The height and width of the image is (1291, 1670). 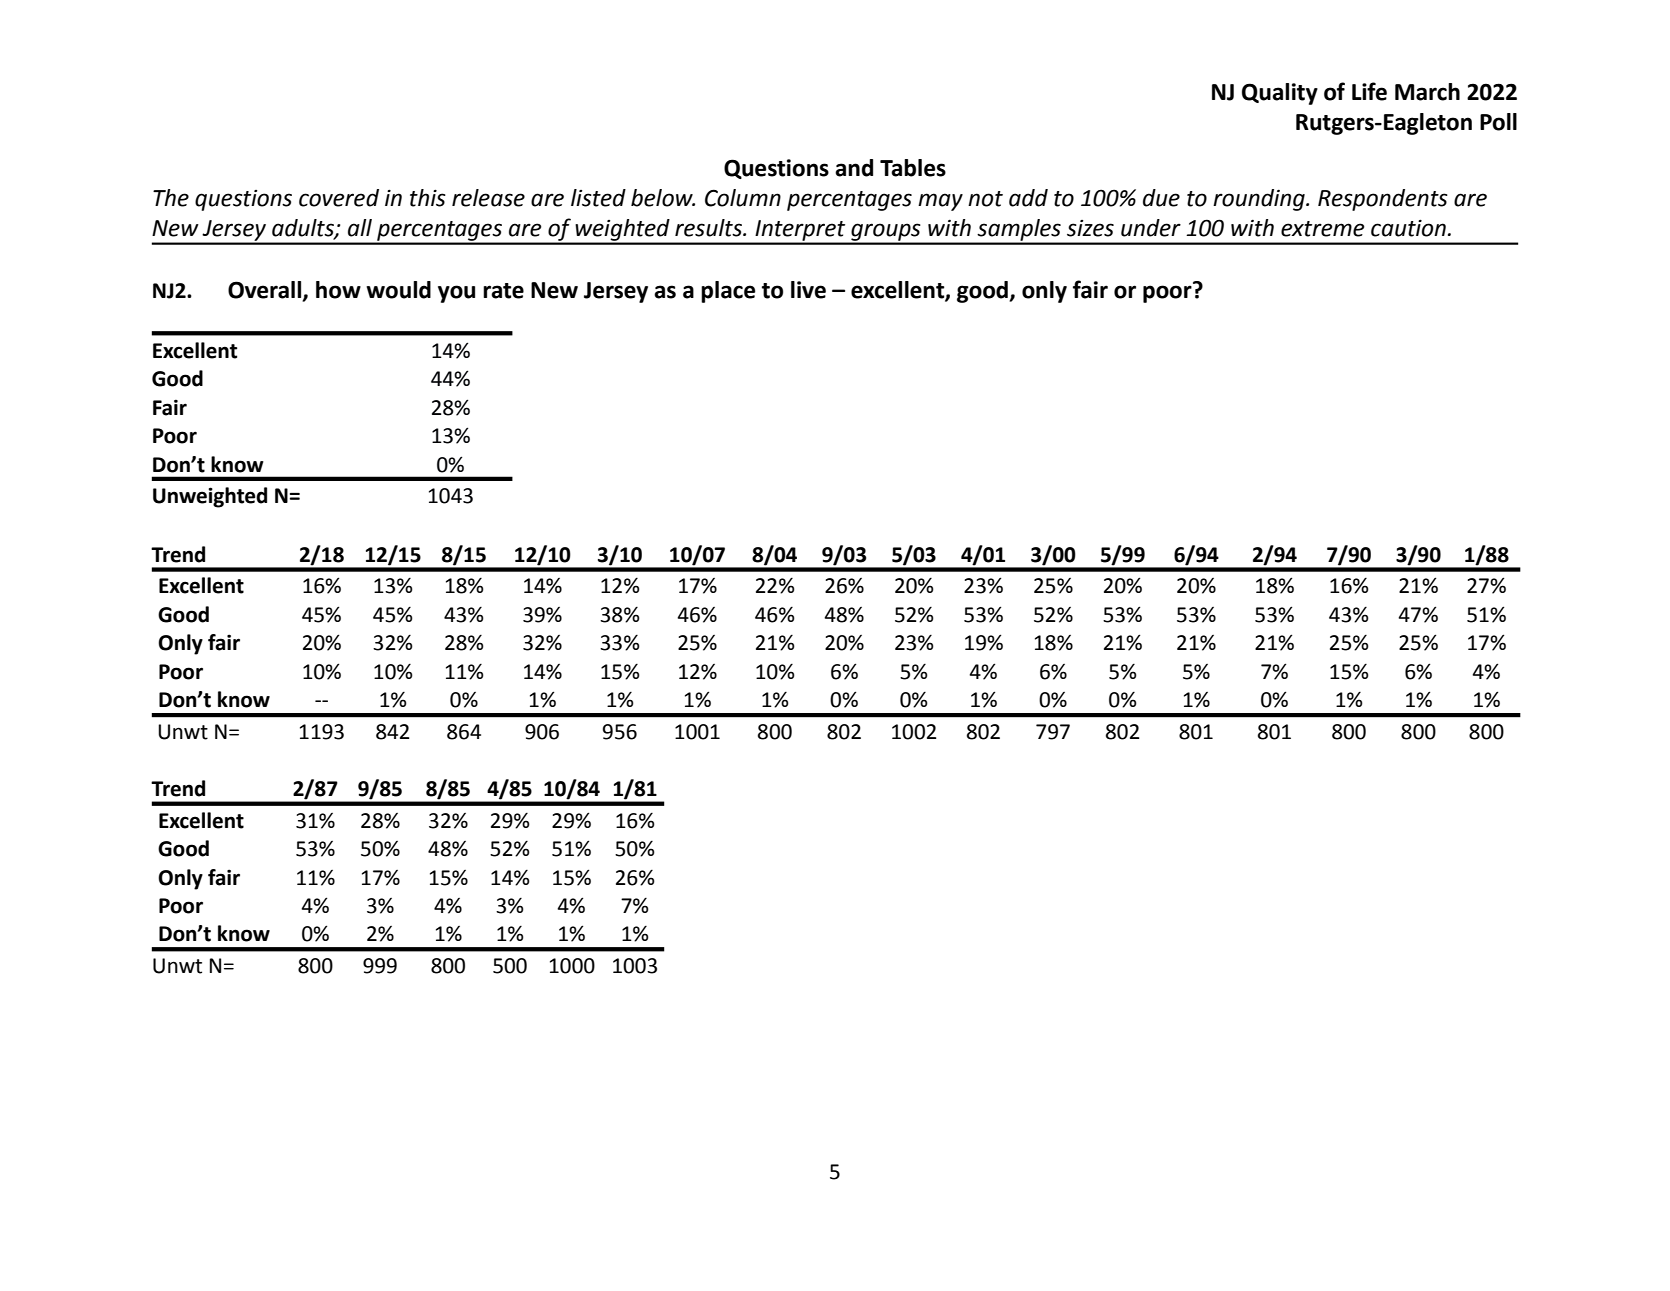 What do you see at coordinates (913, 168) in the image?
I see `Tables` at bounding box center [913, 168].
